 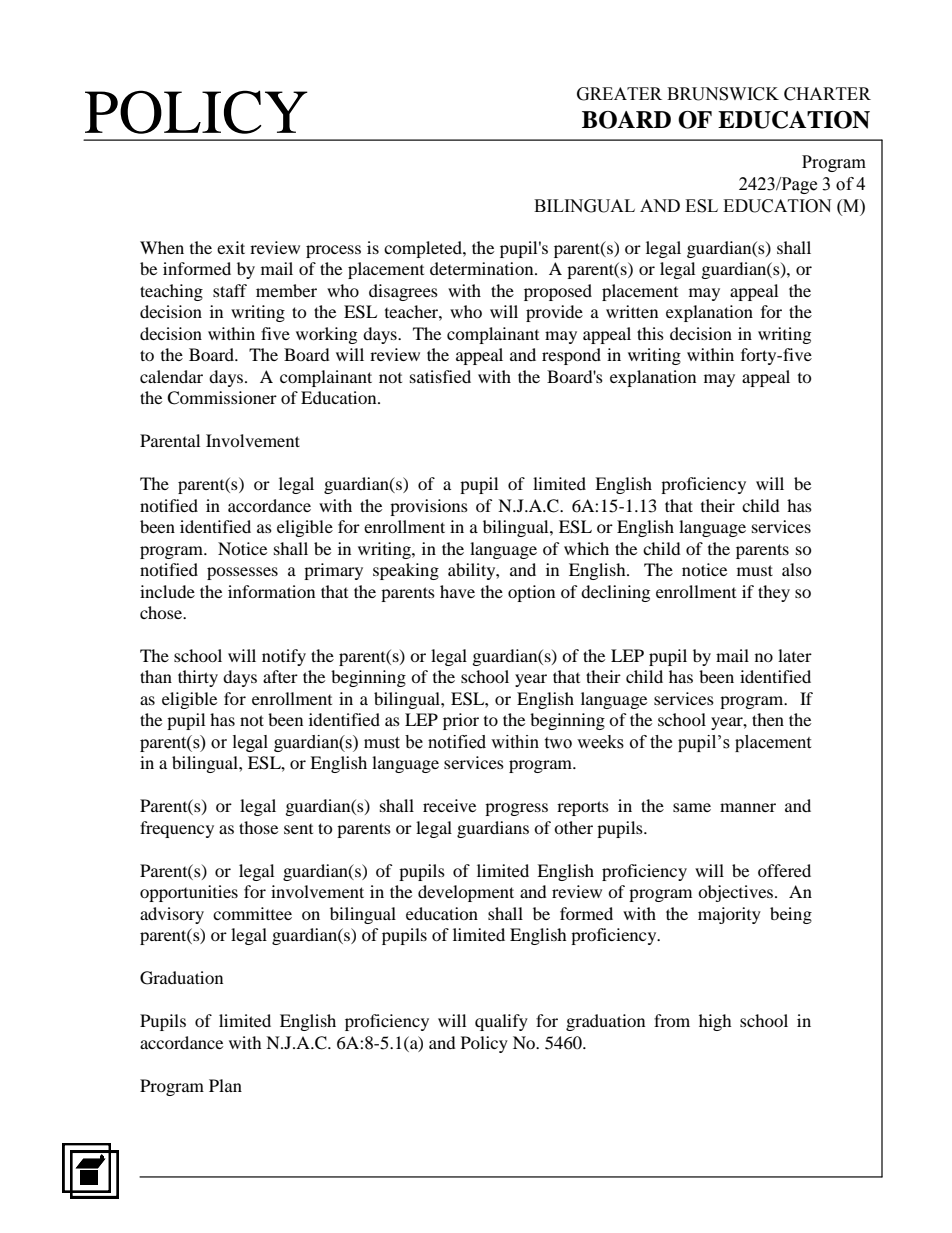 What do you see at coordinates (231, 247) in the screenshot?
I see `exit` at bounding box center [231, 247].
